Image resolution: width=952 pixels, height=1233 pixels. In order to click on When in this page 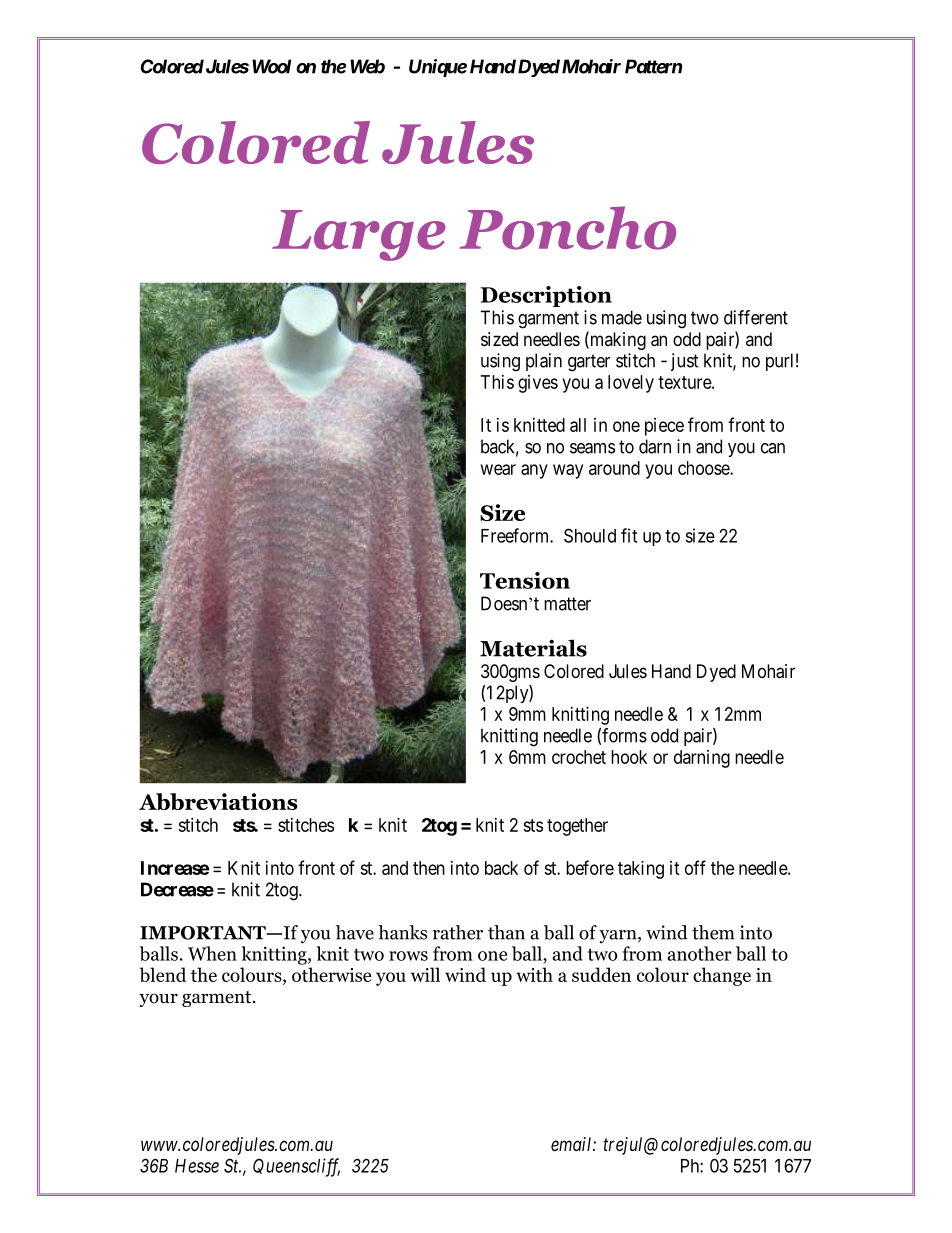, I will do `click(212, 953)`.
